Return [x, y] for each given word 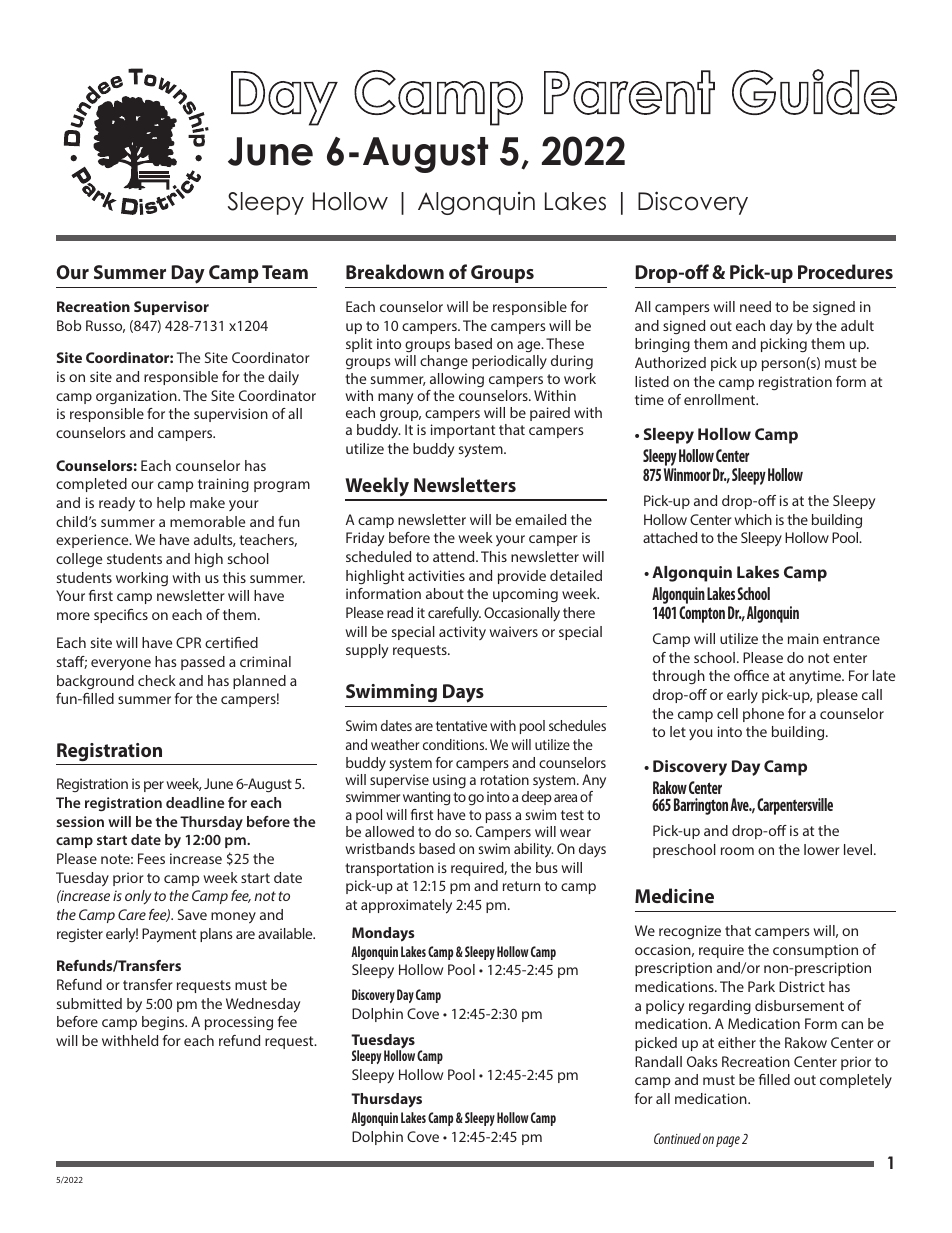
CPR [188, 642]
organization [137, 397]
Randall [658, 1061]
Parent [629, 92]
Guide [814, 92]
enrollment [721, 399]
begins [164, 1023]
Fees [151, 858]
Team [285, 272]
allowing [457, 380]
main [803, 638]
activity [462, 633]
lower [822, 849]
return [521, 886]
